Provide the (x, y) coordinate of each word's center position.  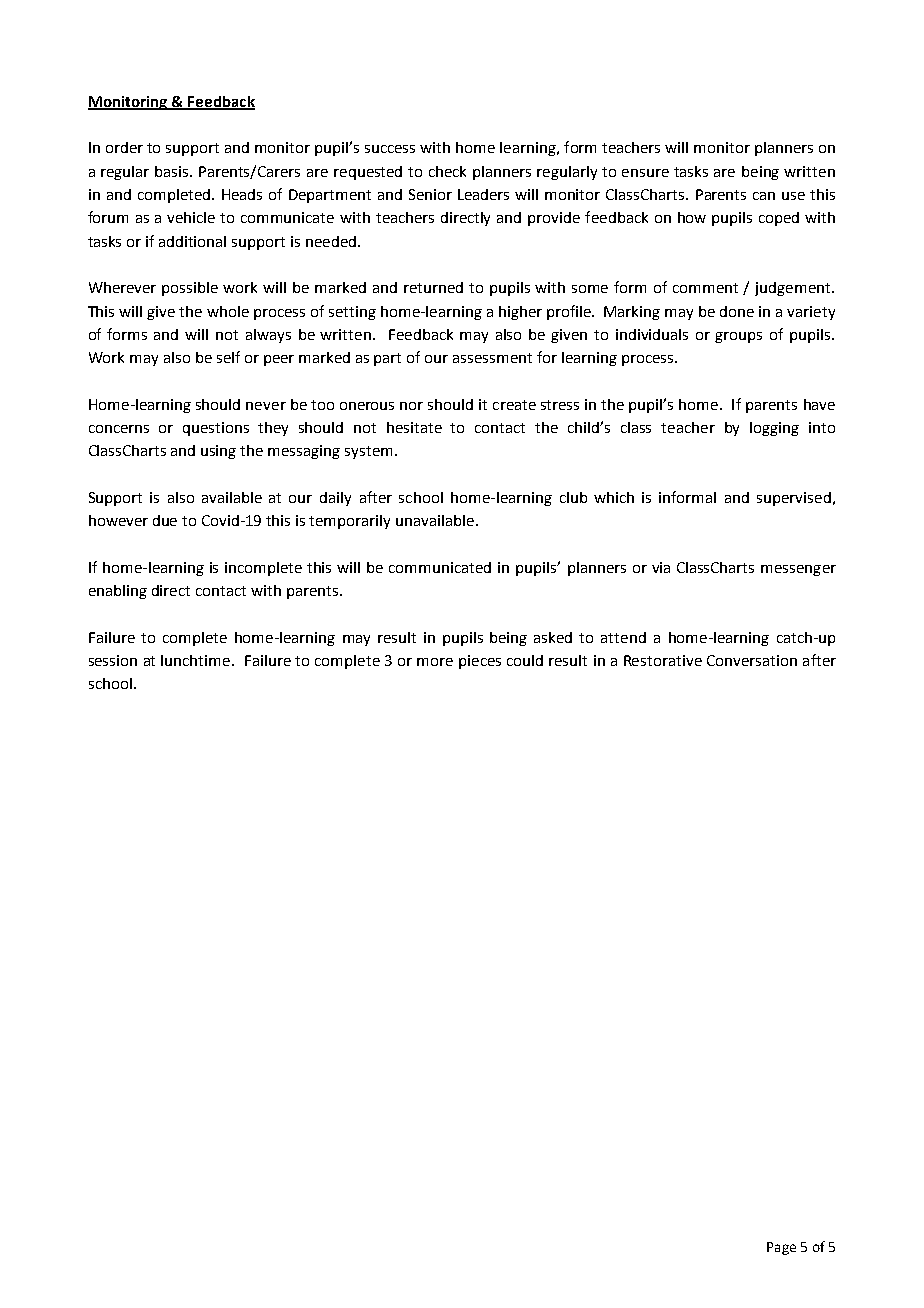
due (165, 520)
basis (173, 171)
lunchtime (195, 660)
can (764, 196)
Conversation (752, 660)
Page (781, 1248)
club (573, 497)
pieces (480, 662)
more (435, 662)
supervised (794, 499)
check (447, 171)
